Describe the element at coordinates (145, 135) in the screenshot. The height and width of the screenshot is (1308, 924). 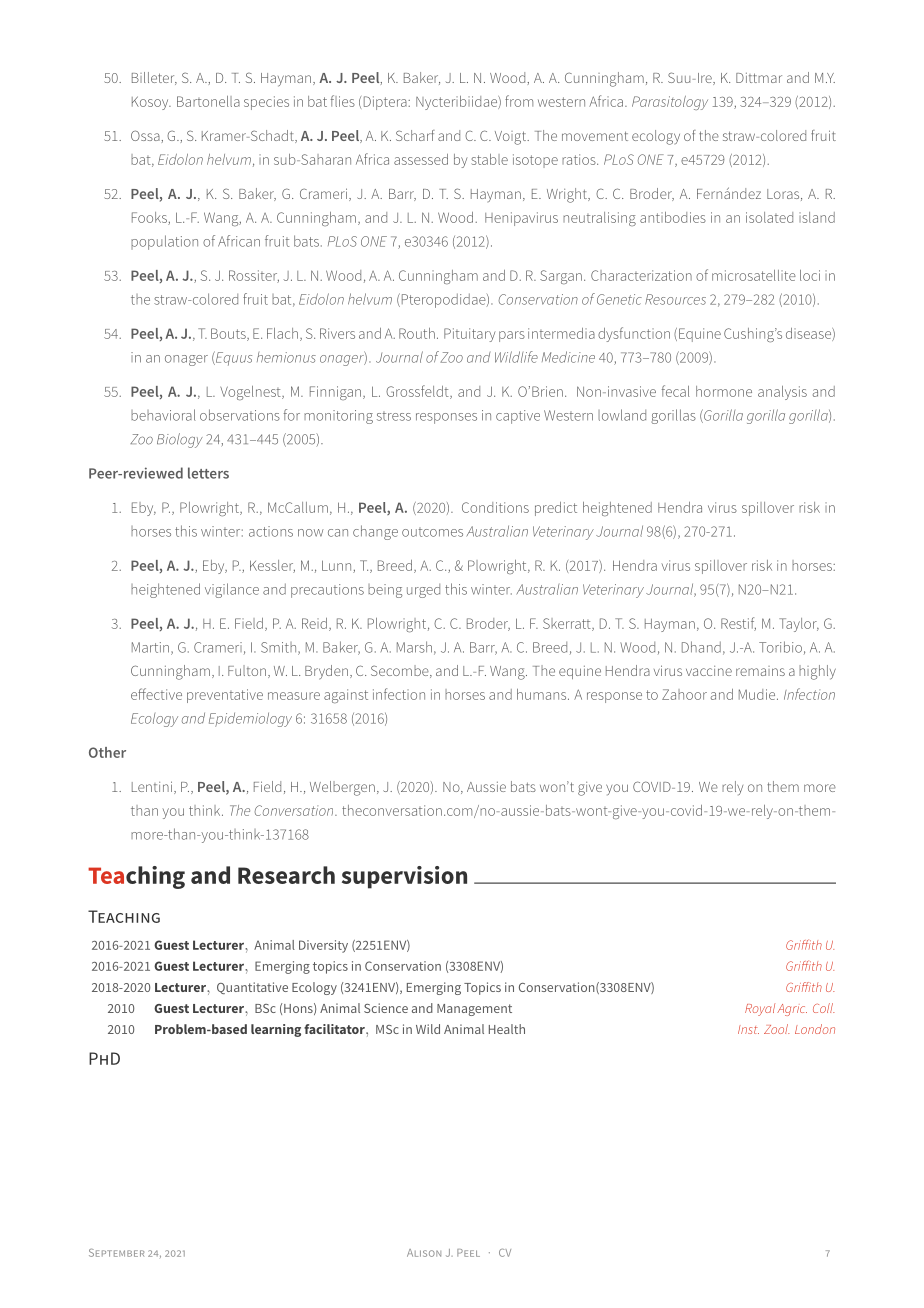
I see `Ossa` at that location.
